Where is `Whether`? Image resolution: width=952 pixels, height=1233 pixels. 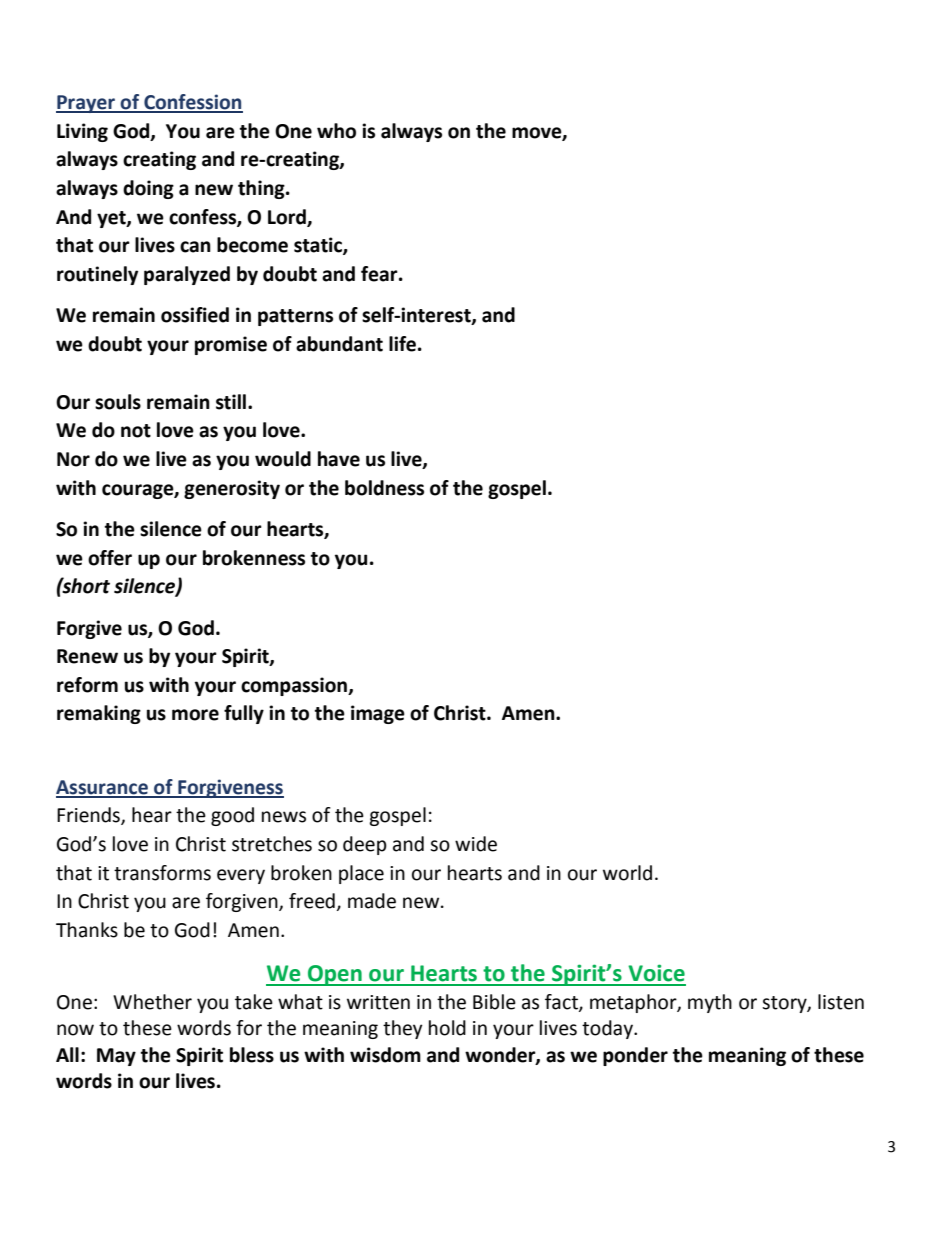 Whether is located at coordinates (152, 1002).
